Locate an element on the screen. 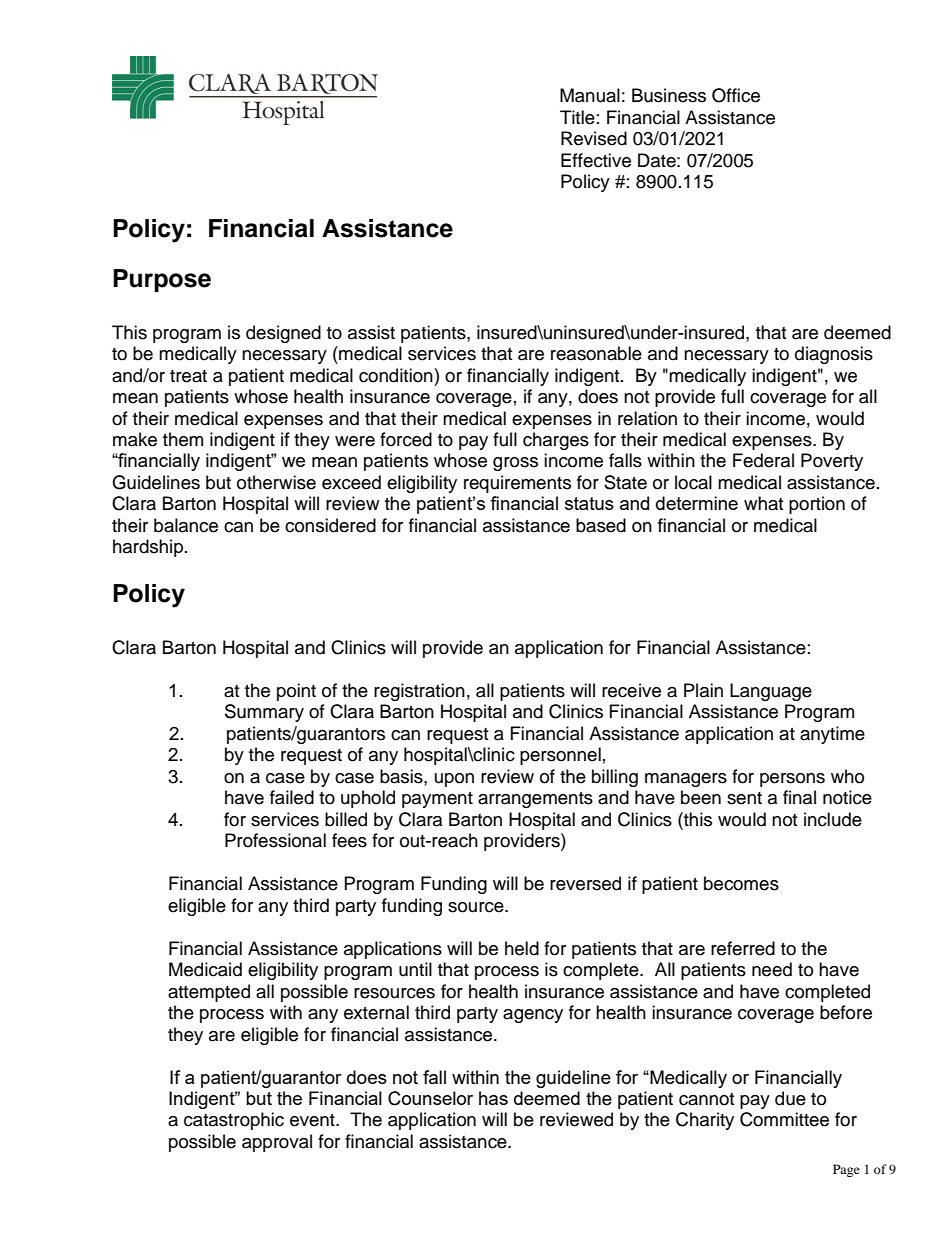 Image resolution: width=952 pixels, height=1233 pixels. has is located at coordinates (493, 1098).
